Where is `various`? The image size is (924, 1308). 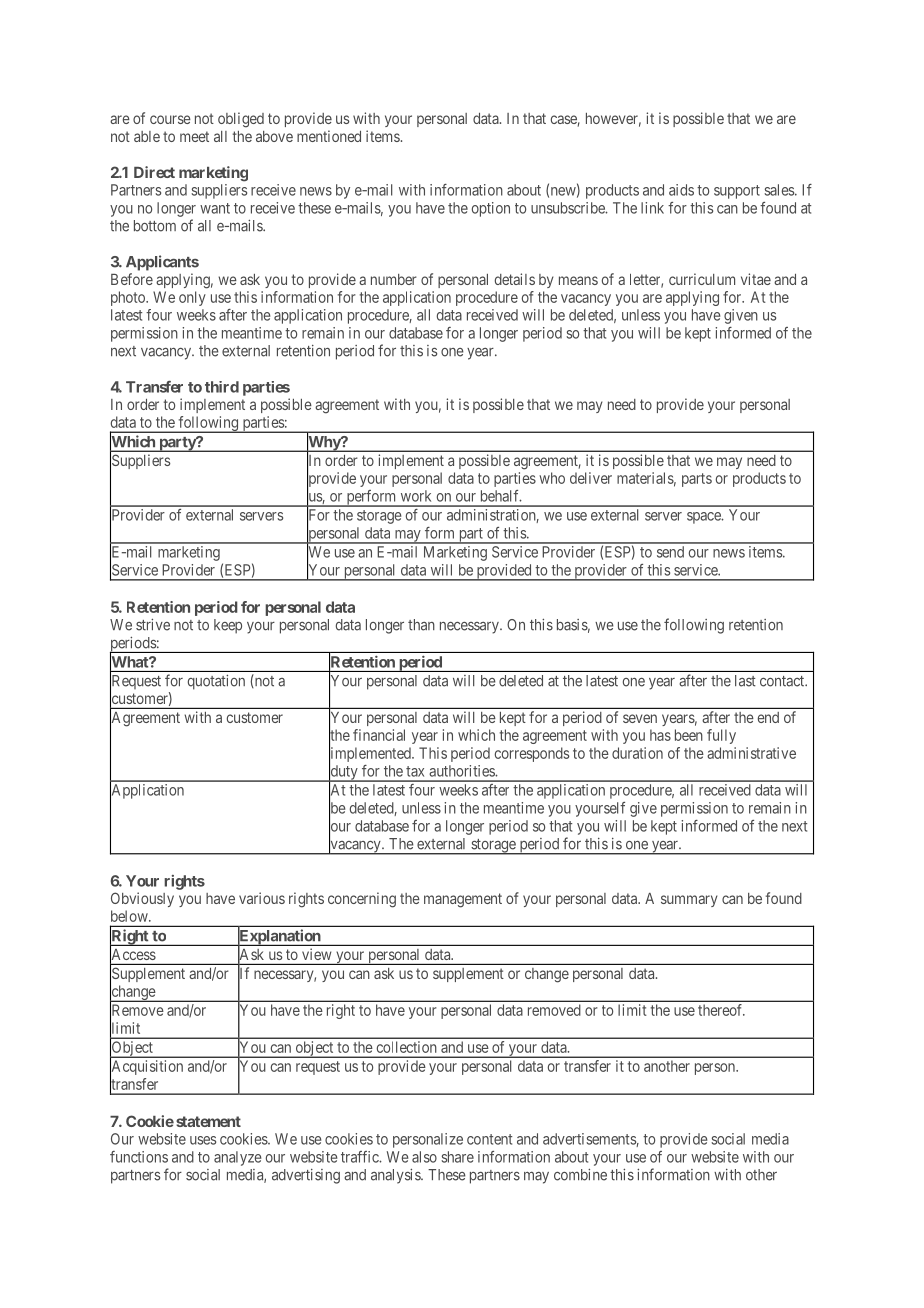 various is located at coordinates (262, 898).
